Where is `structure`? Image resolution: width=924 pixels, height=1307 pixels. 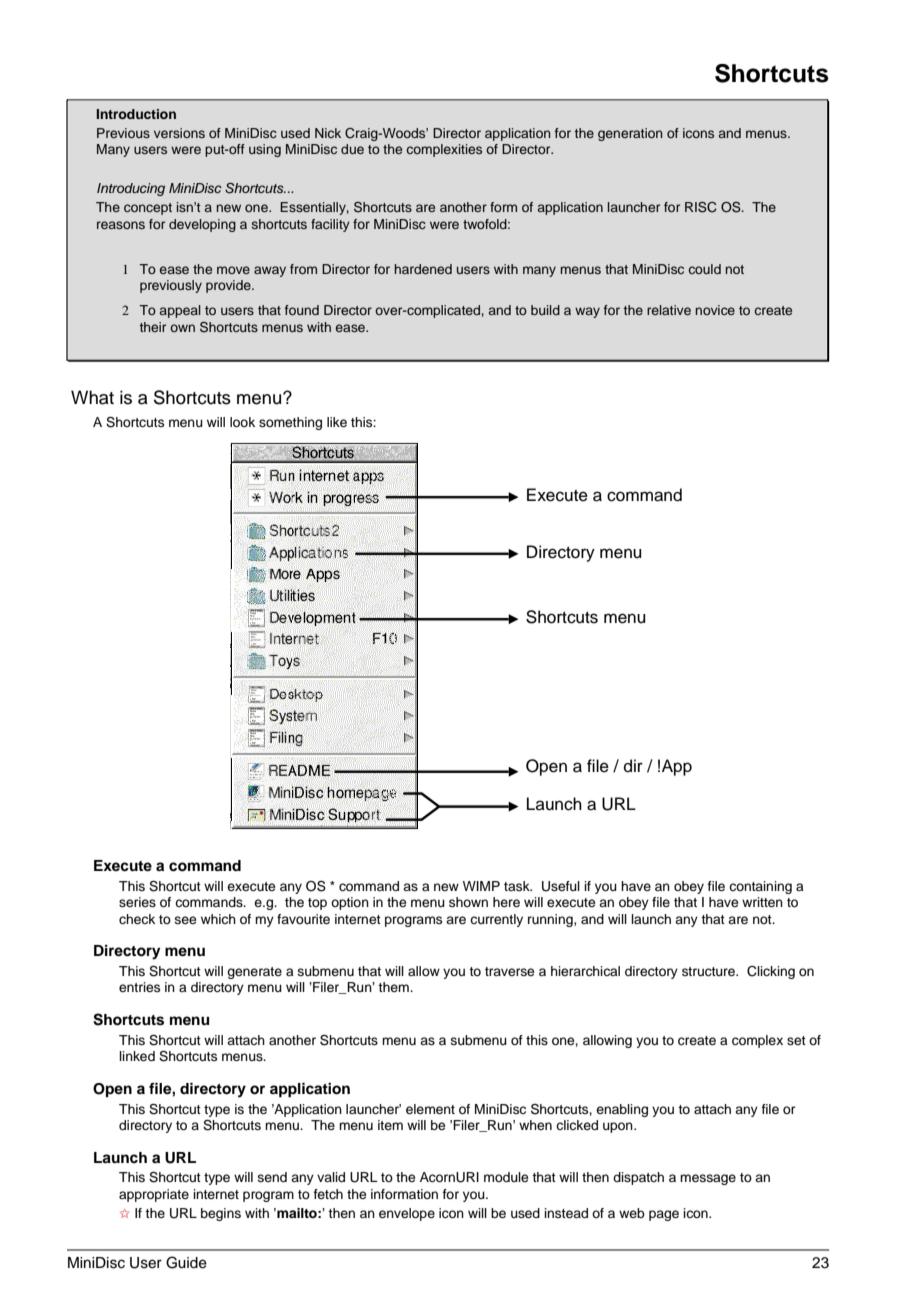 structure is located at coordinates (709, 971).
